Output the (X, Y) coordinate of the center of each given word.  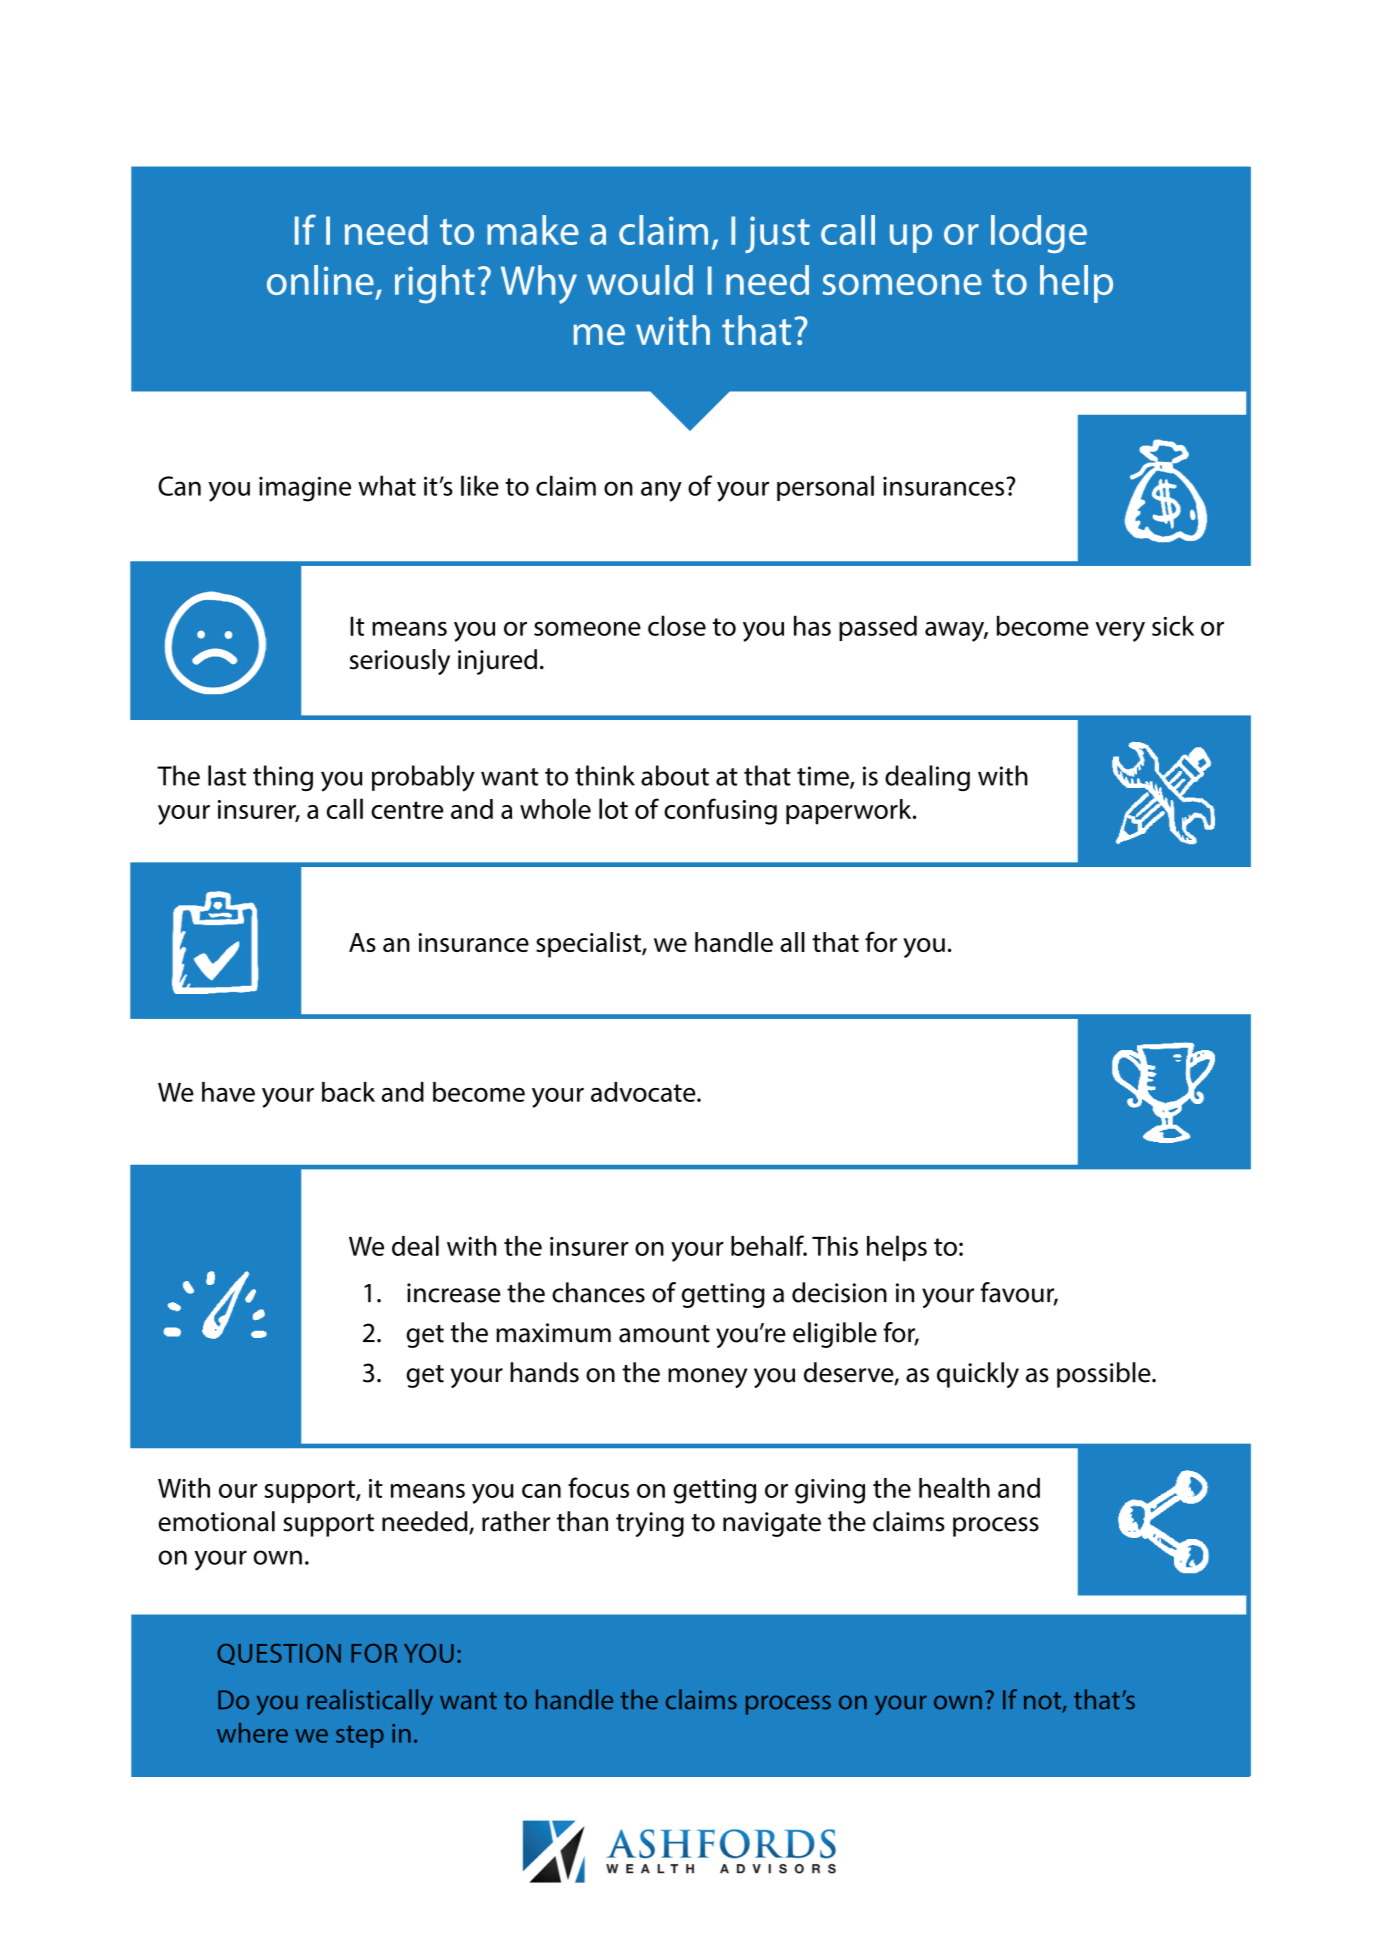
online (320, 280)
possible (1105, 1375)
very (1120, 631)
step (360, 1736)
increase (454, 1293)
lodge (1039, 234)
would (640, 280)
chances (598, 1292)
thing (283, 778)
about (675, 775)
